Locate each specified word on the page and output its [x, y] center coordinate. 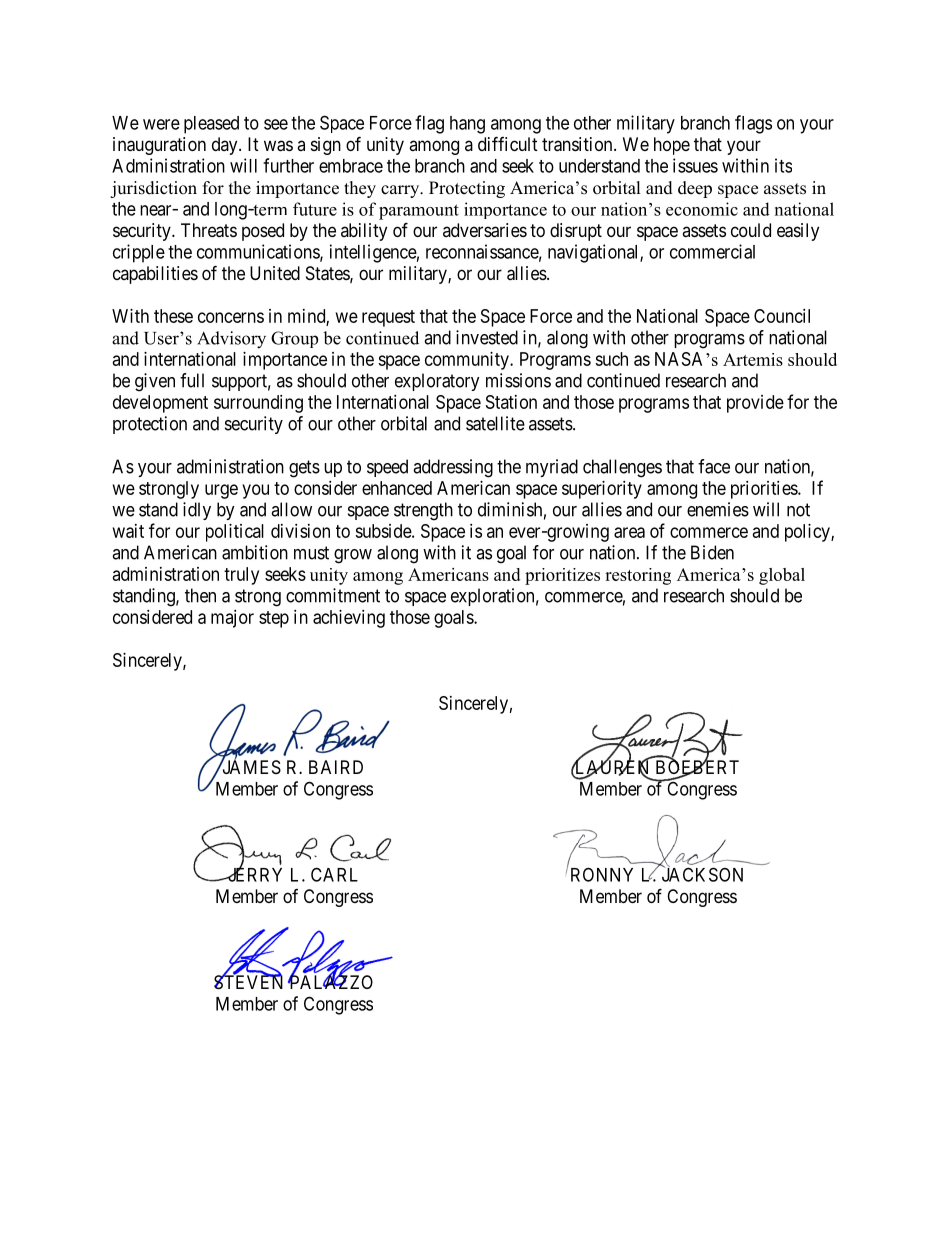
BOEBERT [697, 768]
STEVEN [248, 982]
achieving [349, 619]
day [226, 146]
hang [467, 125]
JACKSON [702, 874]
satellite [495, 423]
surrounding [258, 404]
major [232, 619]
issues [695, 165]
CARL [334, 874]
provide [755, 404]
